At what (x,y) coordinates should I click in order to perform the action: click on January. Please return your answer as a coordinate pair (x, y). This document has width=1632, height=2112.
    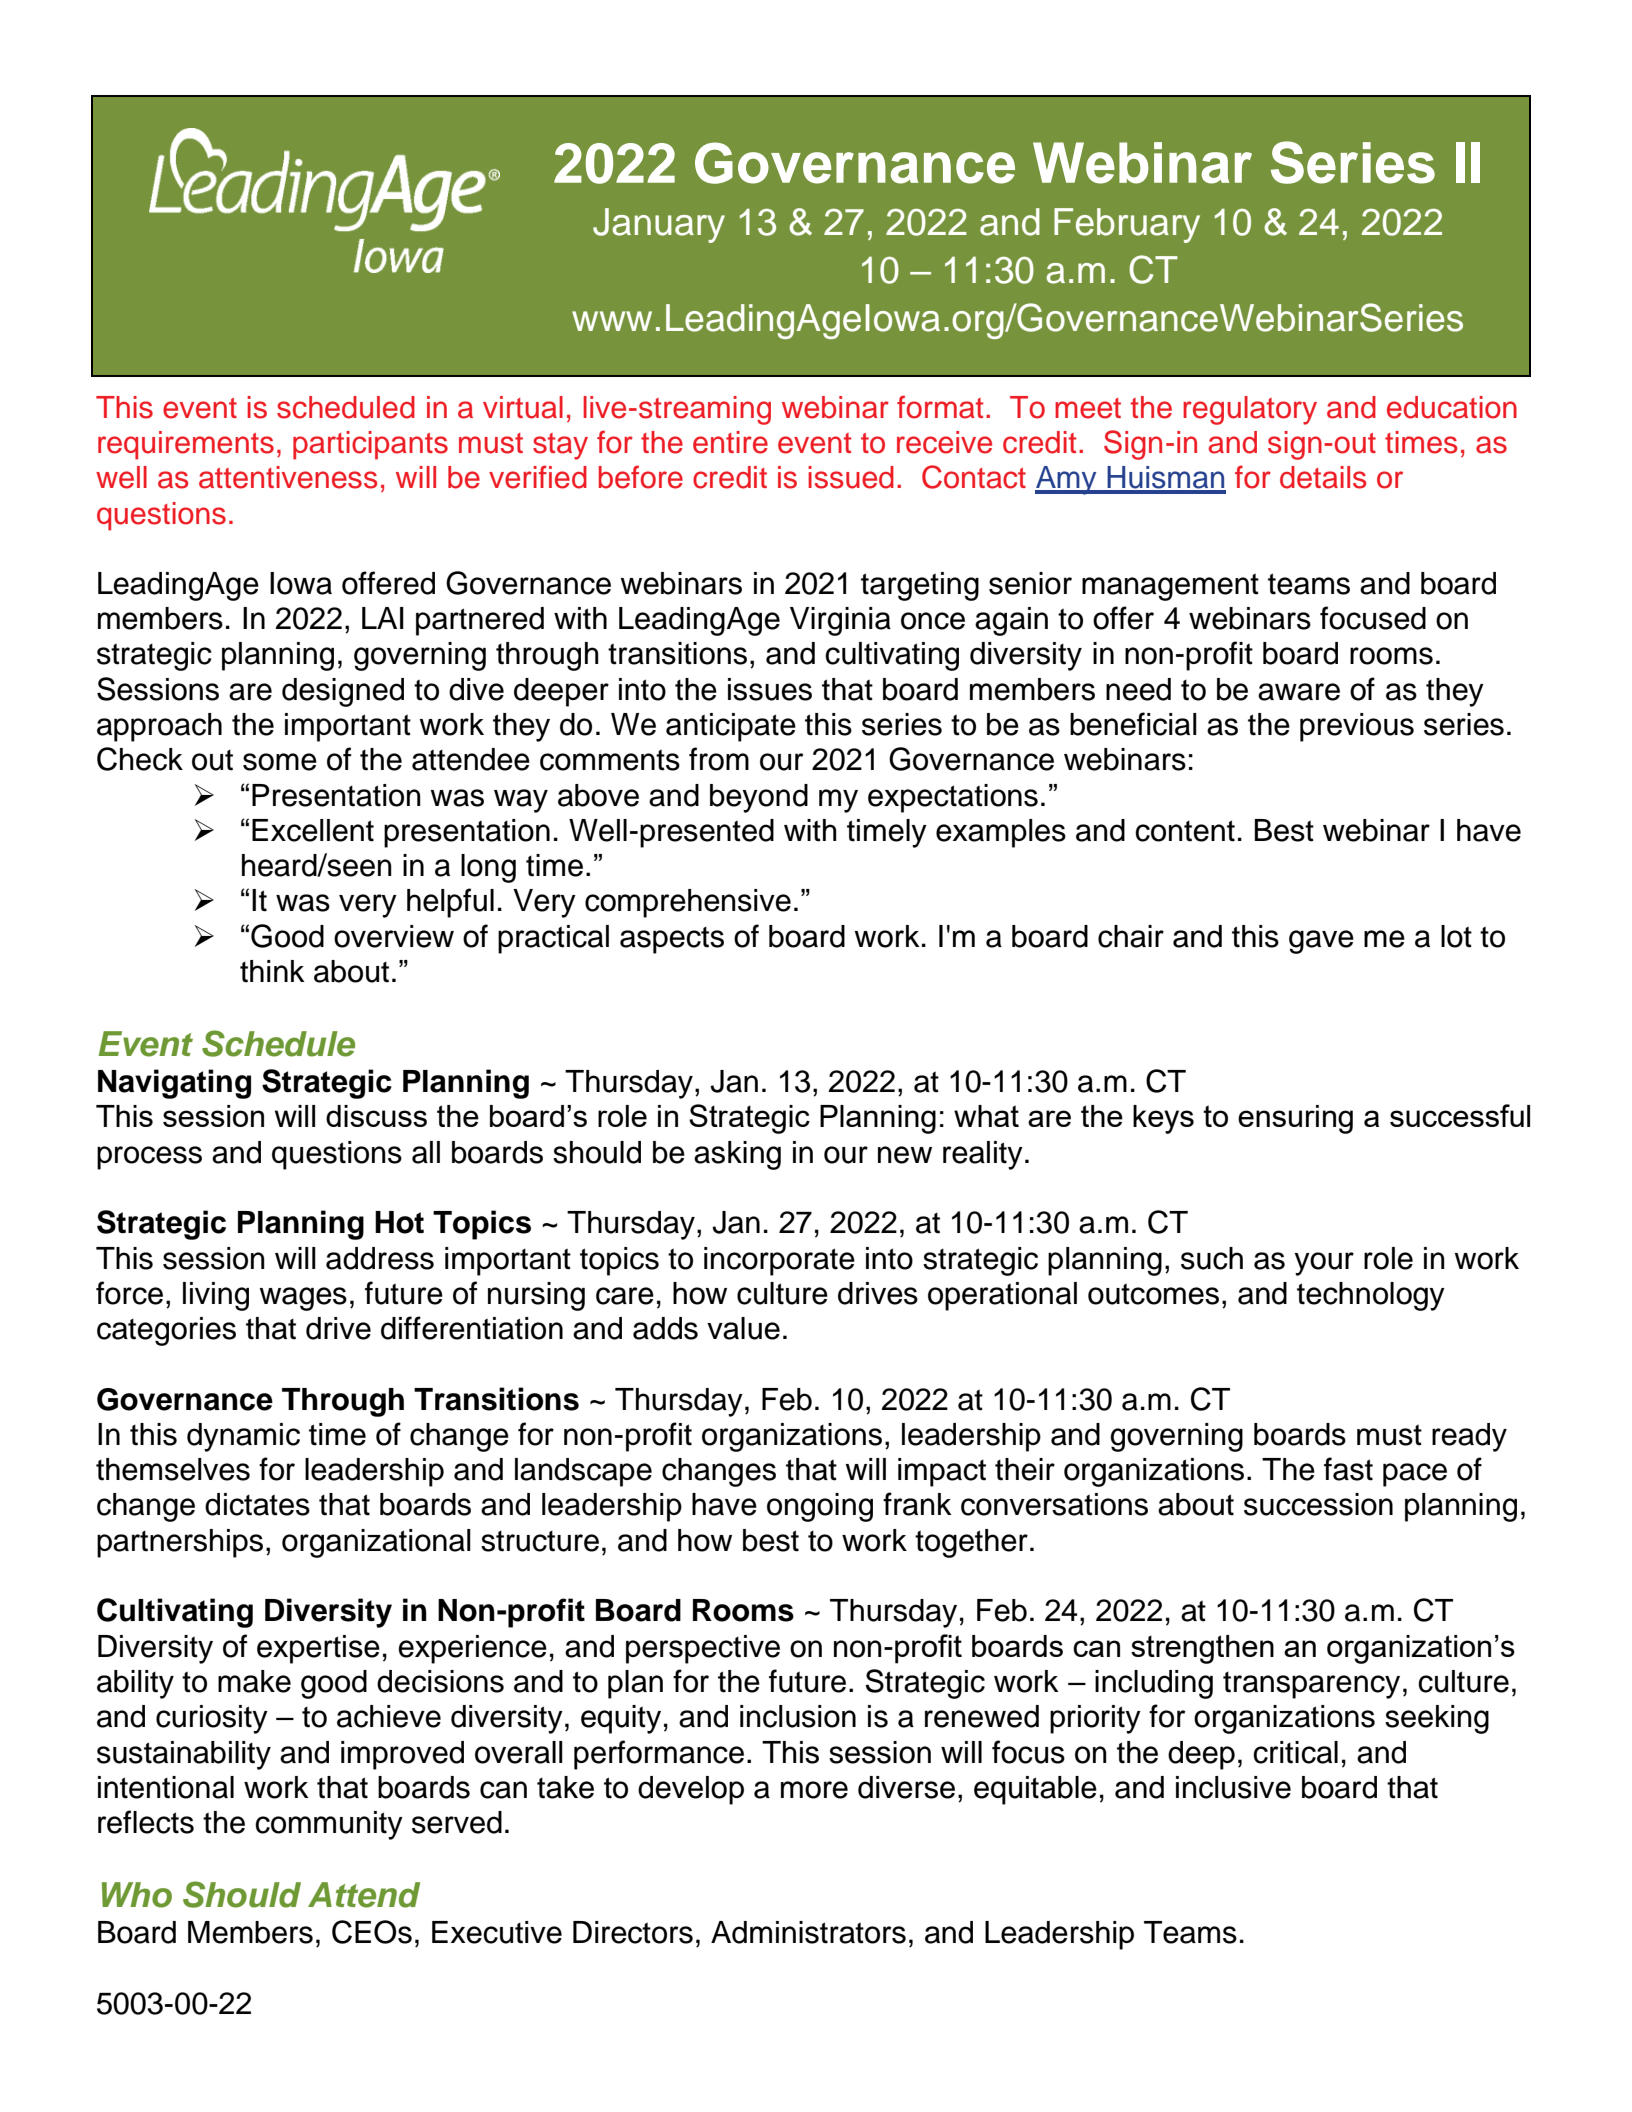
    Looking at the image, I should click on (659, 225).
